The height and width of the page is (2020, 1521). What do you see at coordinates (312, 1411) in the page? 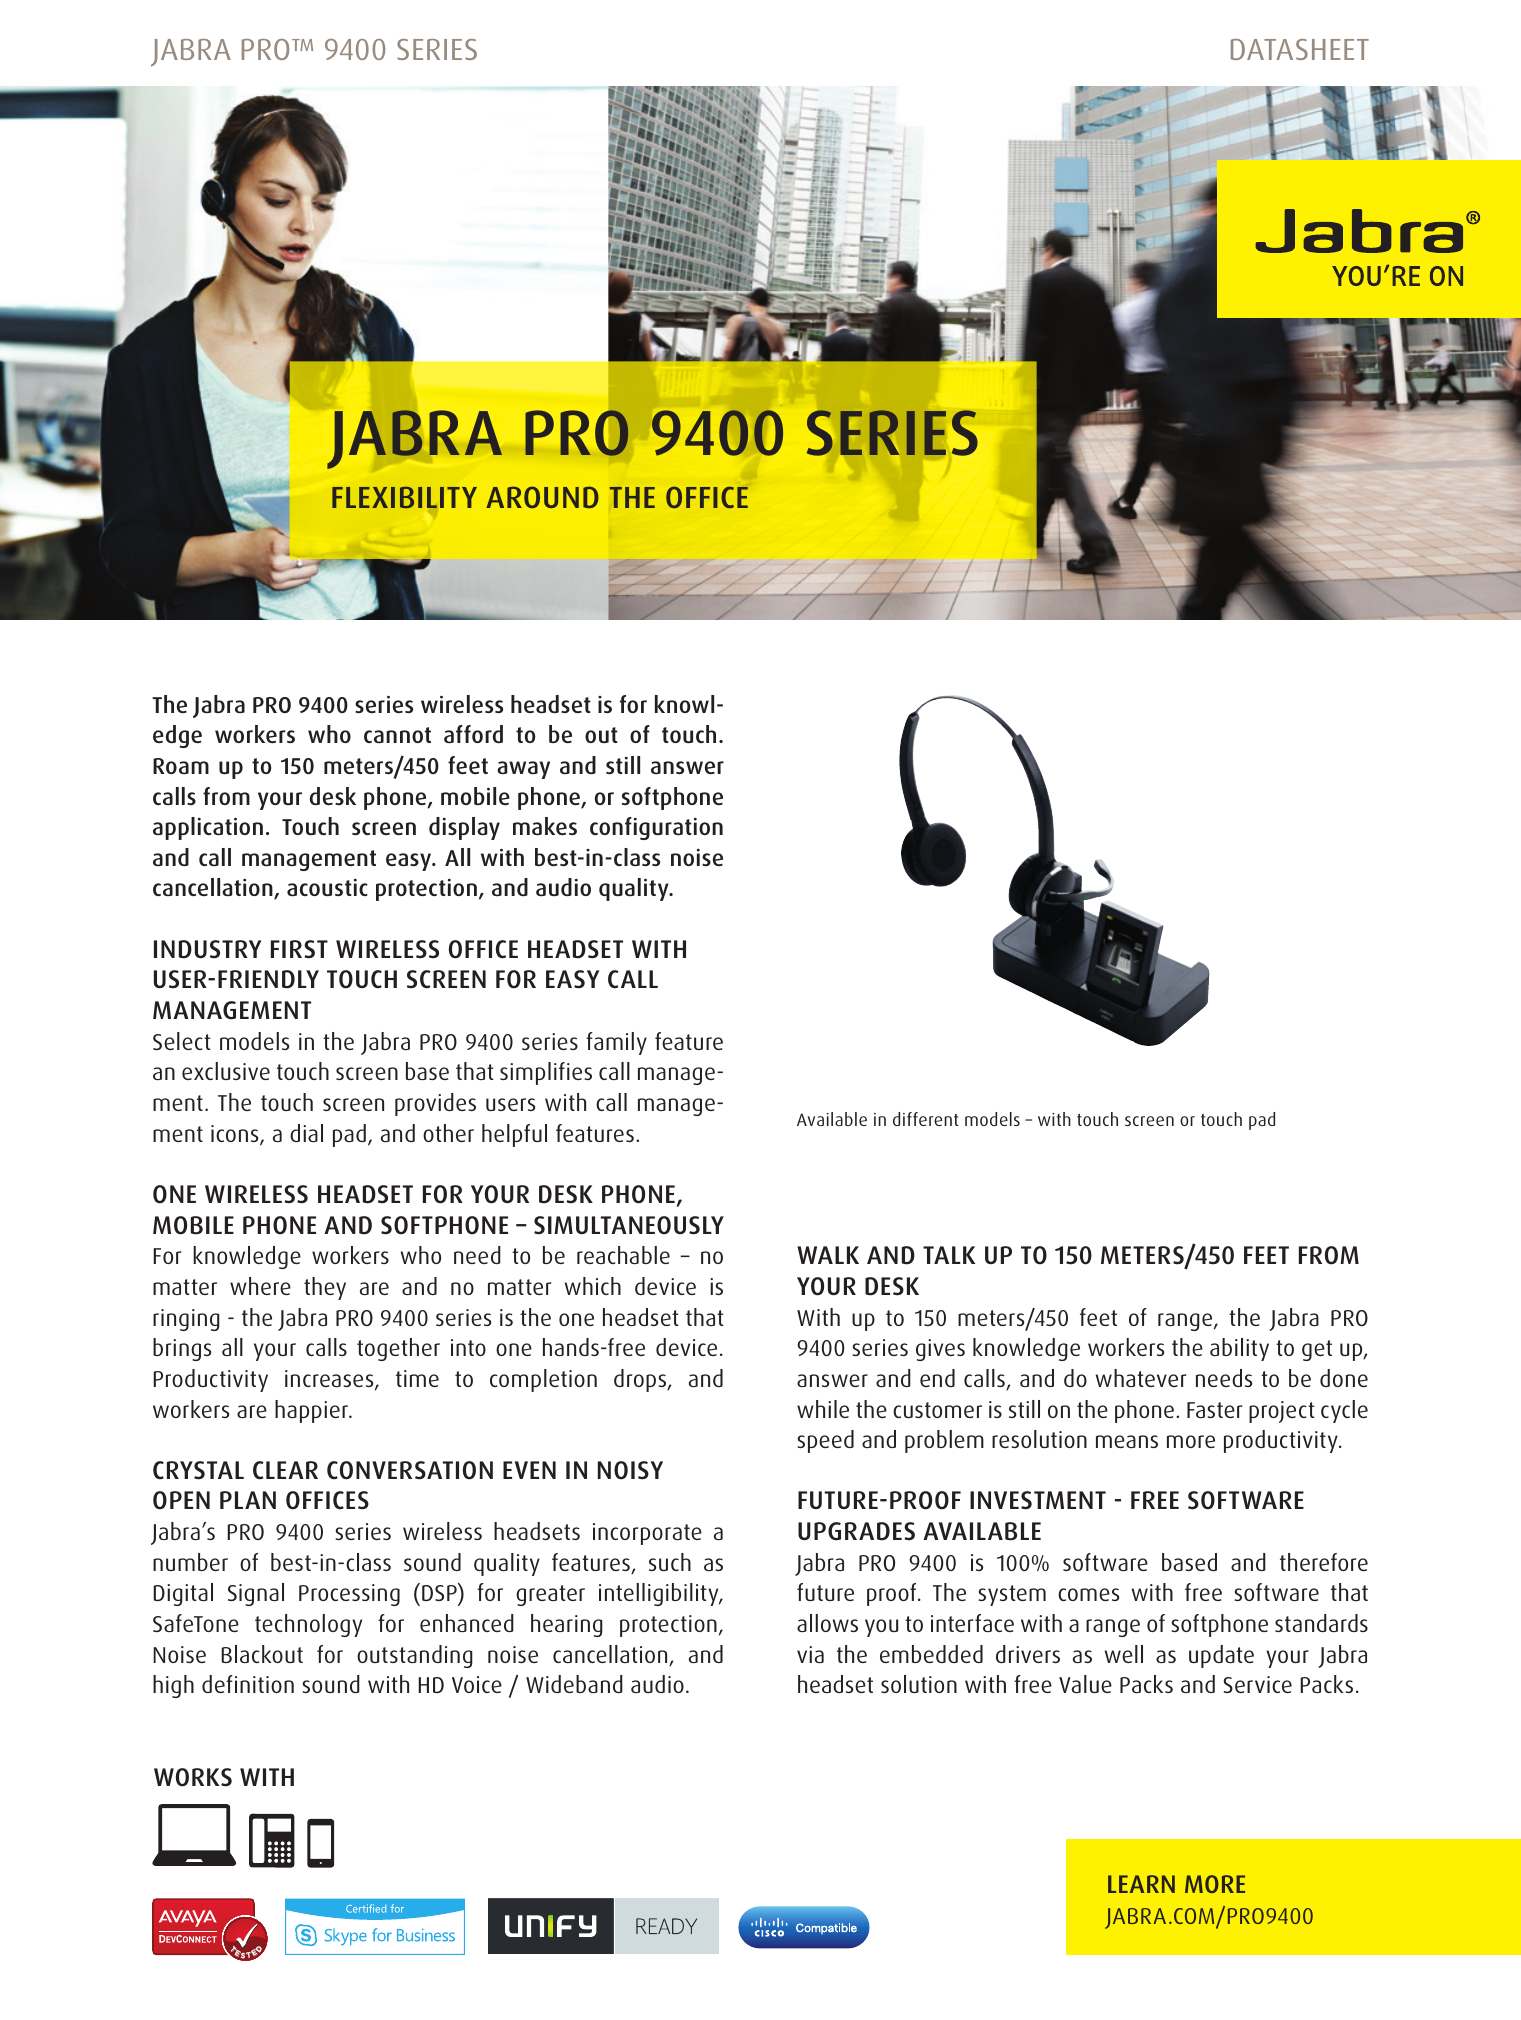
I see `happier` at bounding box center [312, 1411].
